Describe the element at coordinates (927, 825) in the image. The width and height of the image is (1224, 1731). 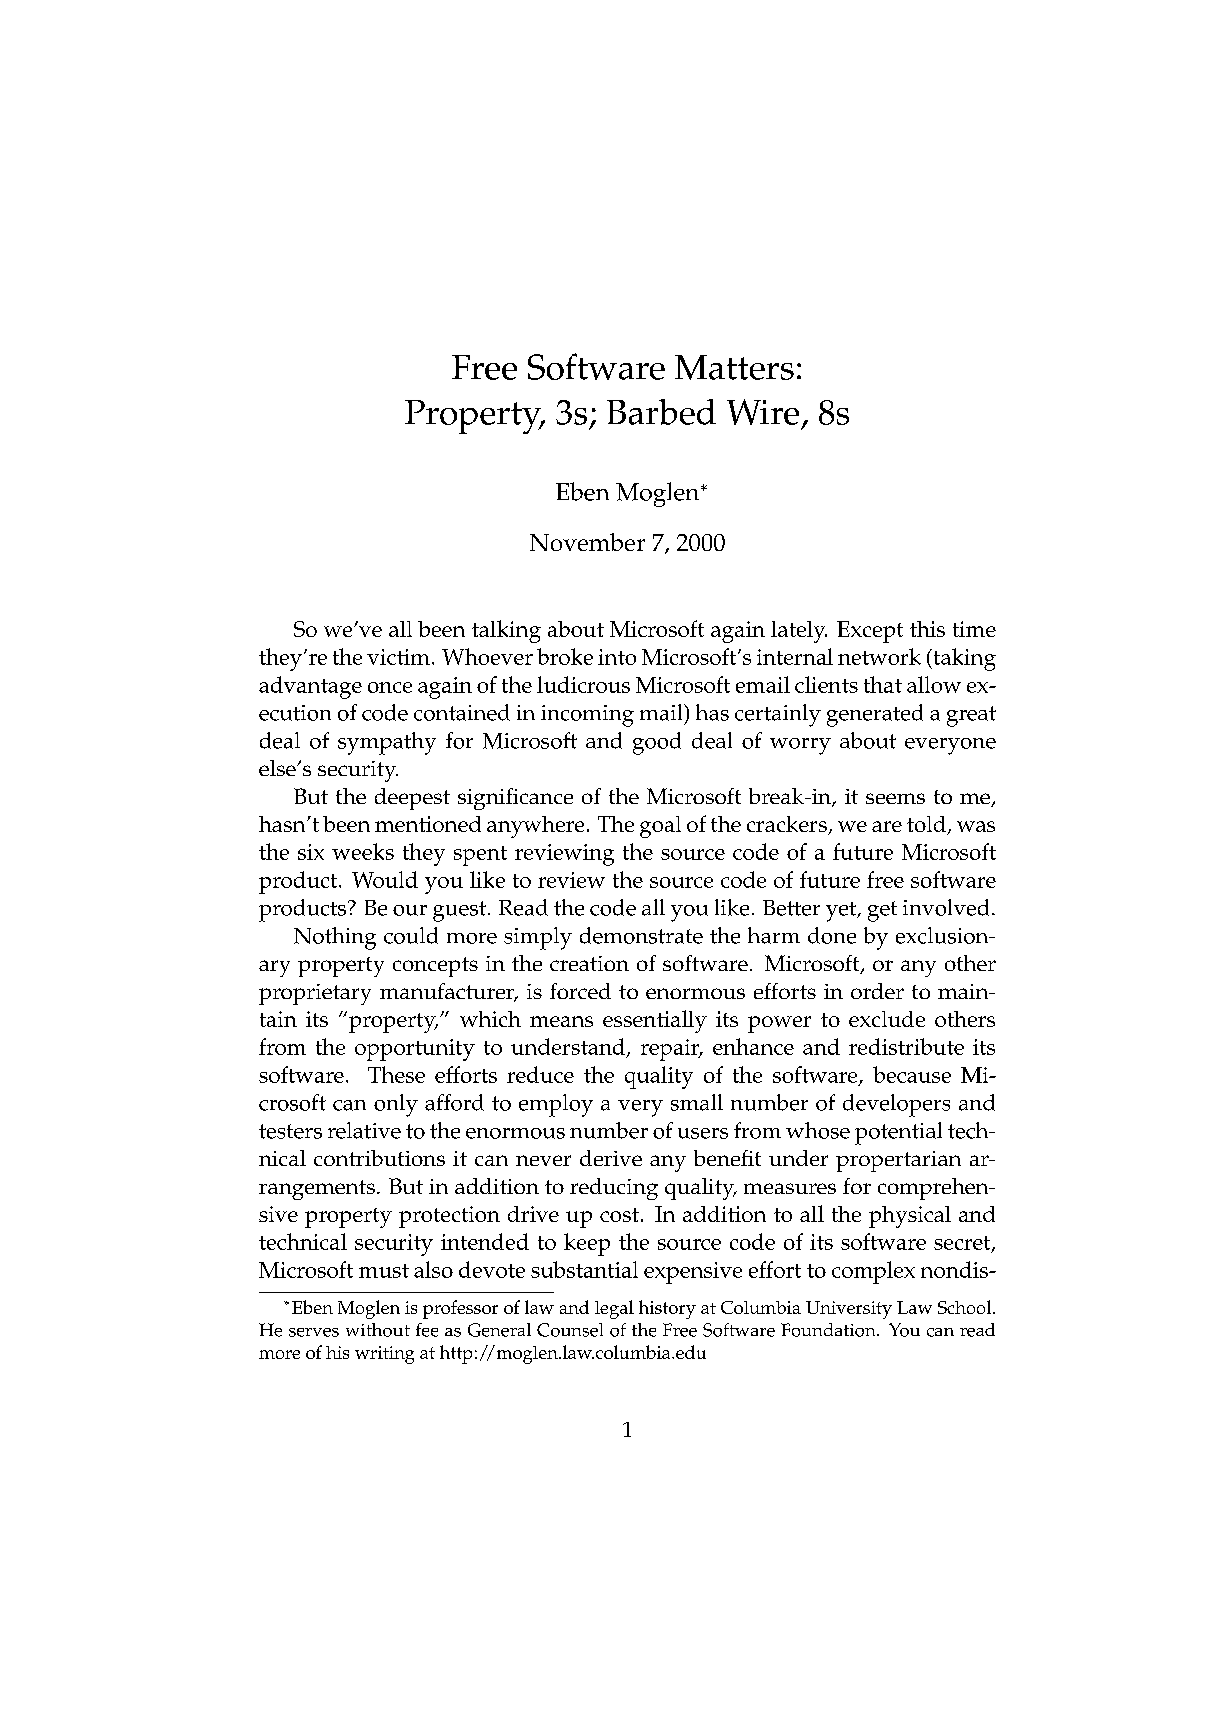
I see `told` at that location.
